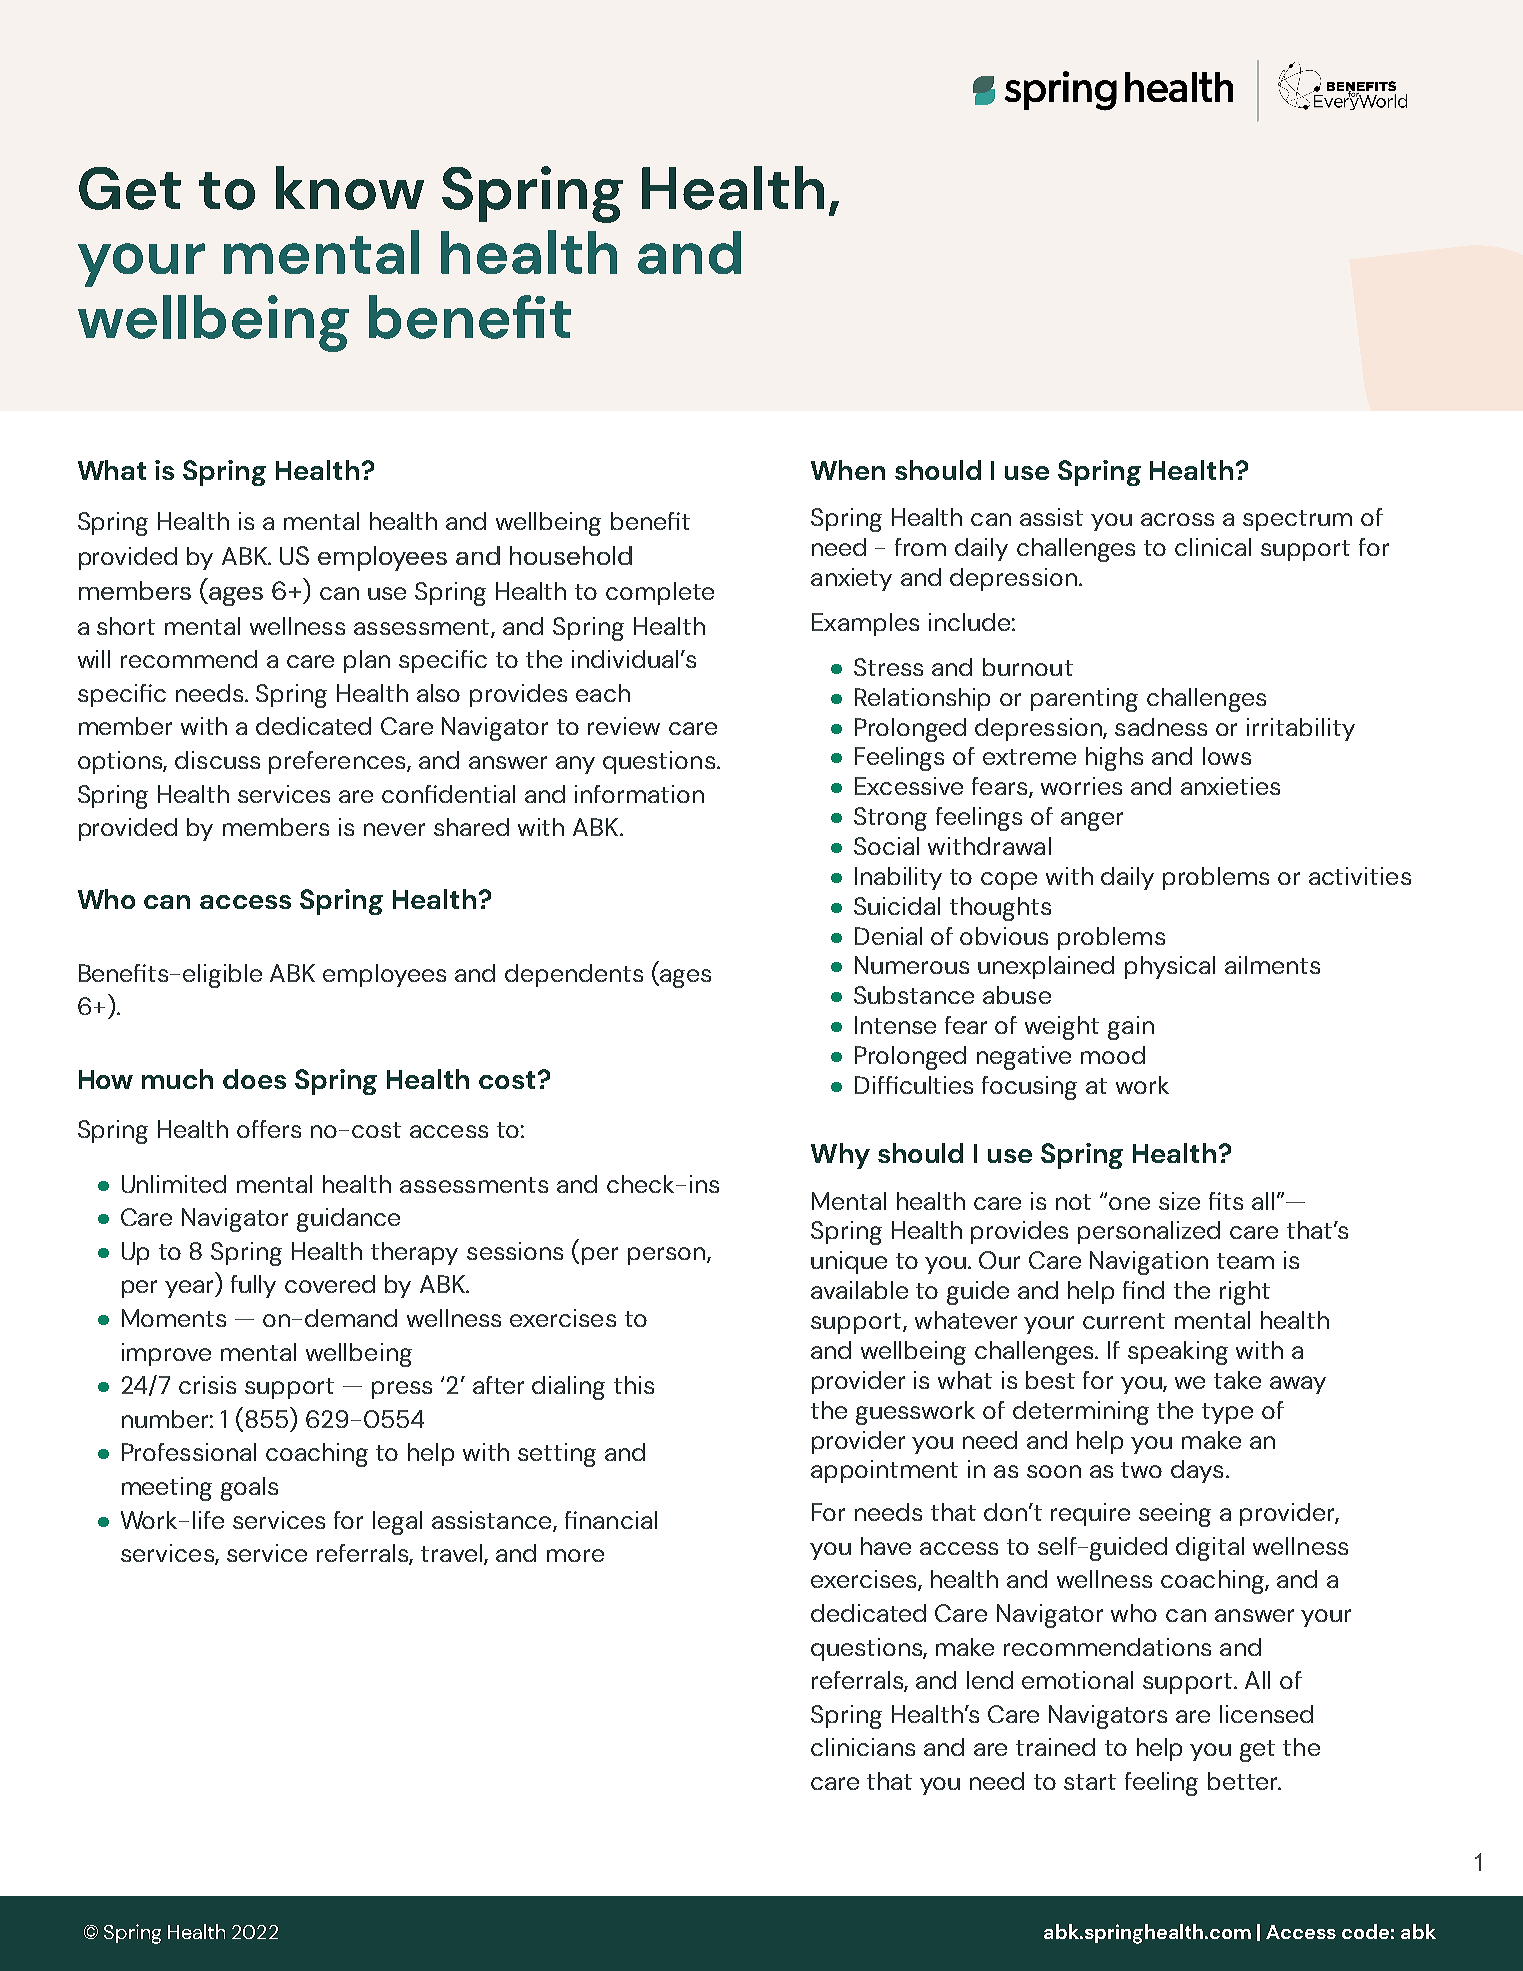  Describe the element at coordinates (254, 1079) in the image. I see `does` at that location.
